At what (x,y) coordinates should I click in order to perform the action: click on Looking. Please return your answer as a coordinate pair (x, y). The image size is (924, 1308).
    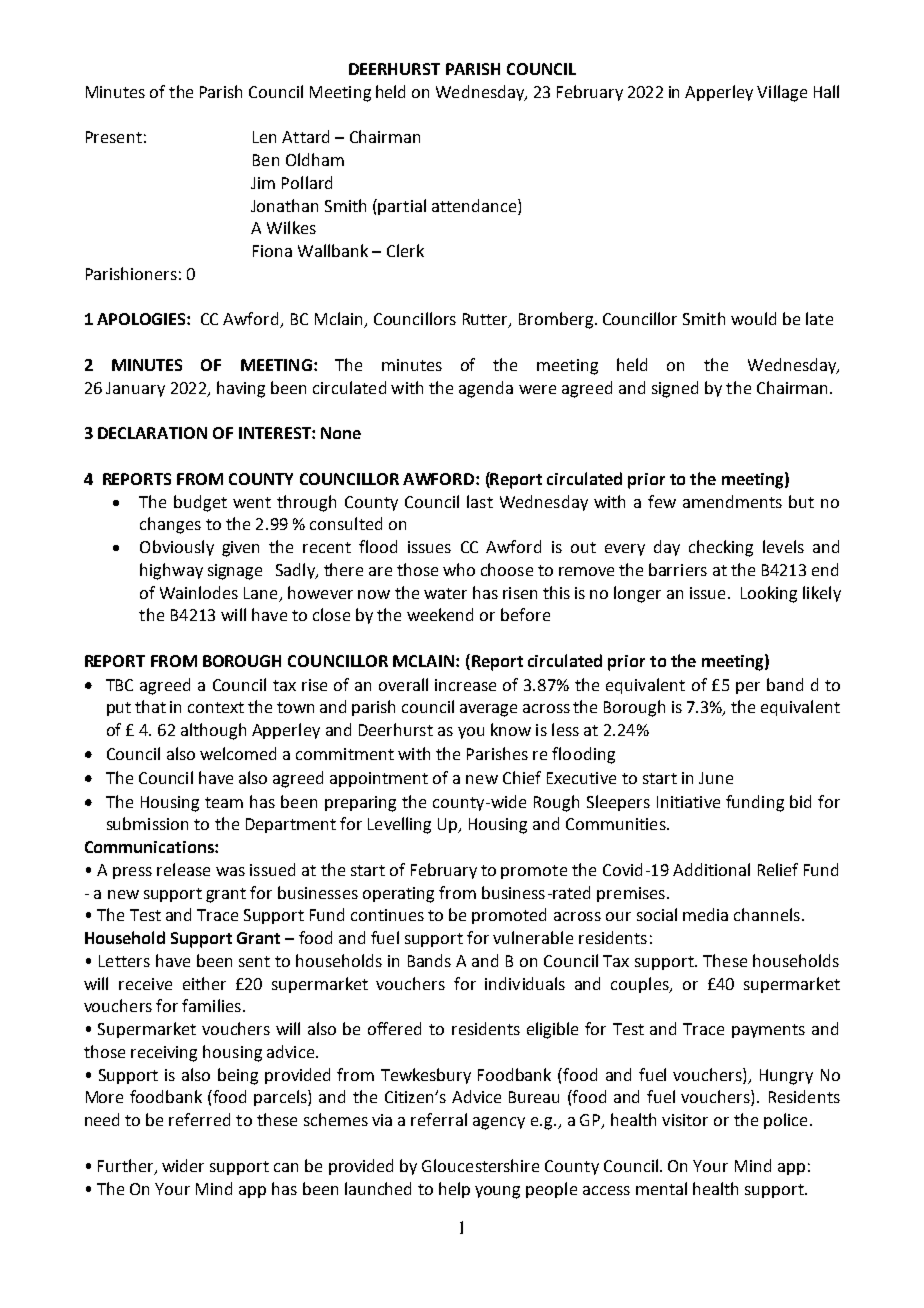
    Looking at the image, I should click on (769, 594).
